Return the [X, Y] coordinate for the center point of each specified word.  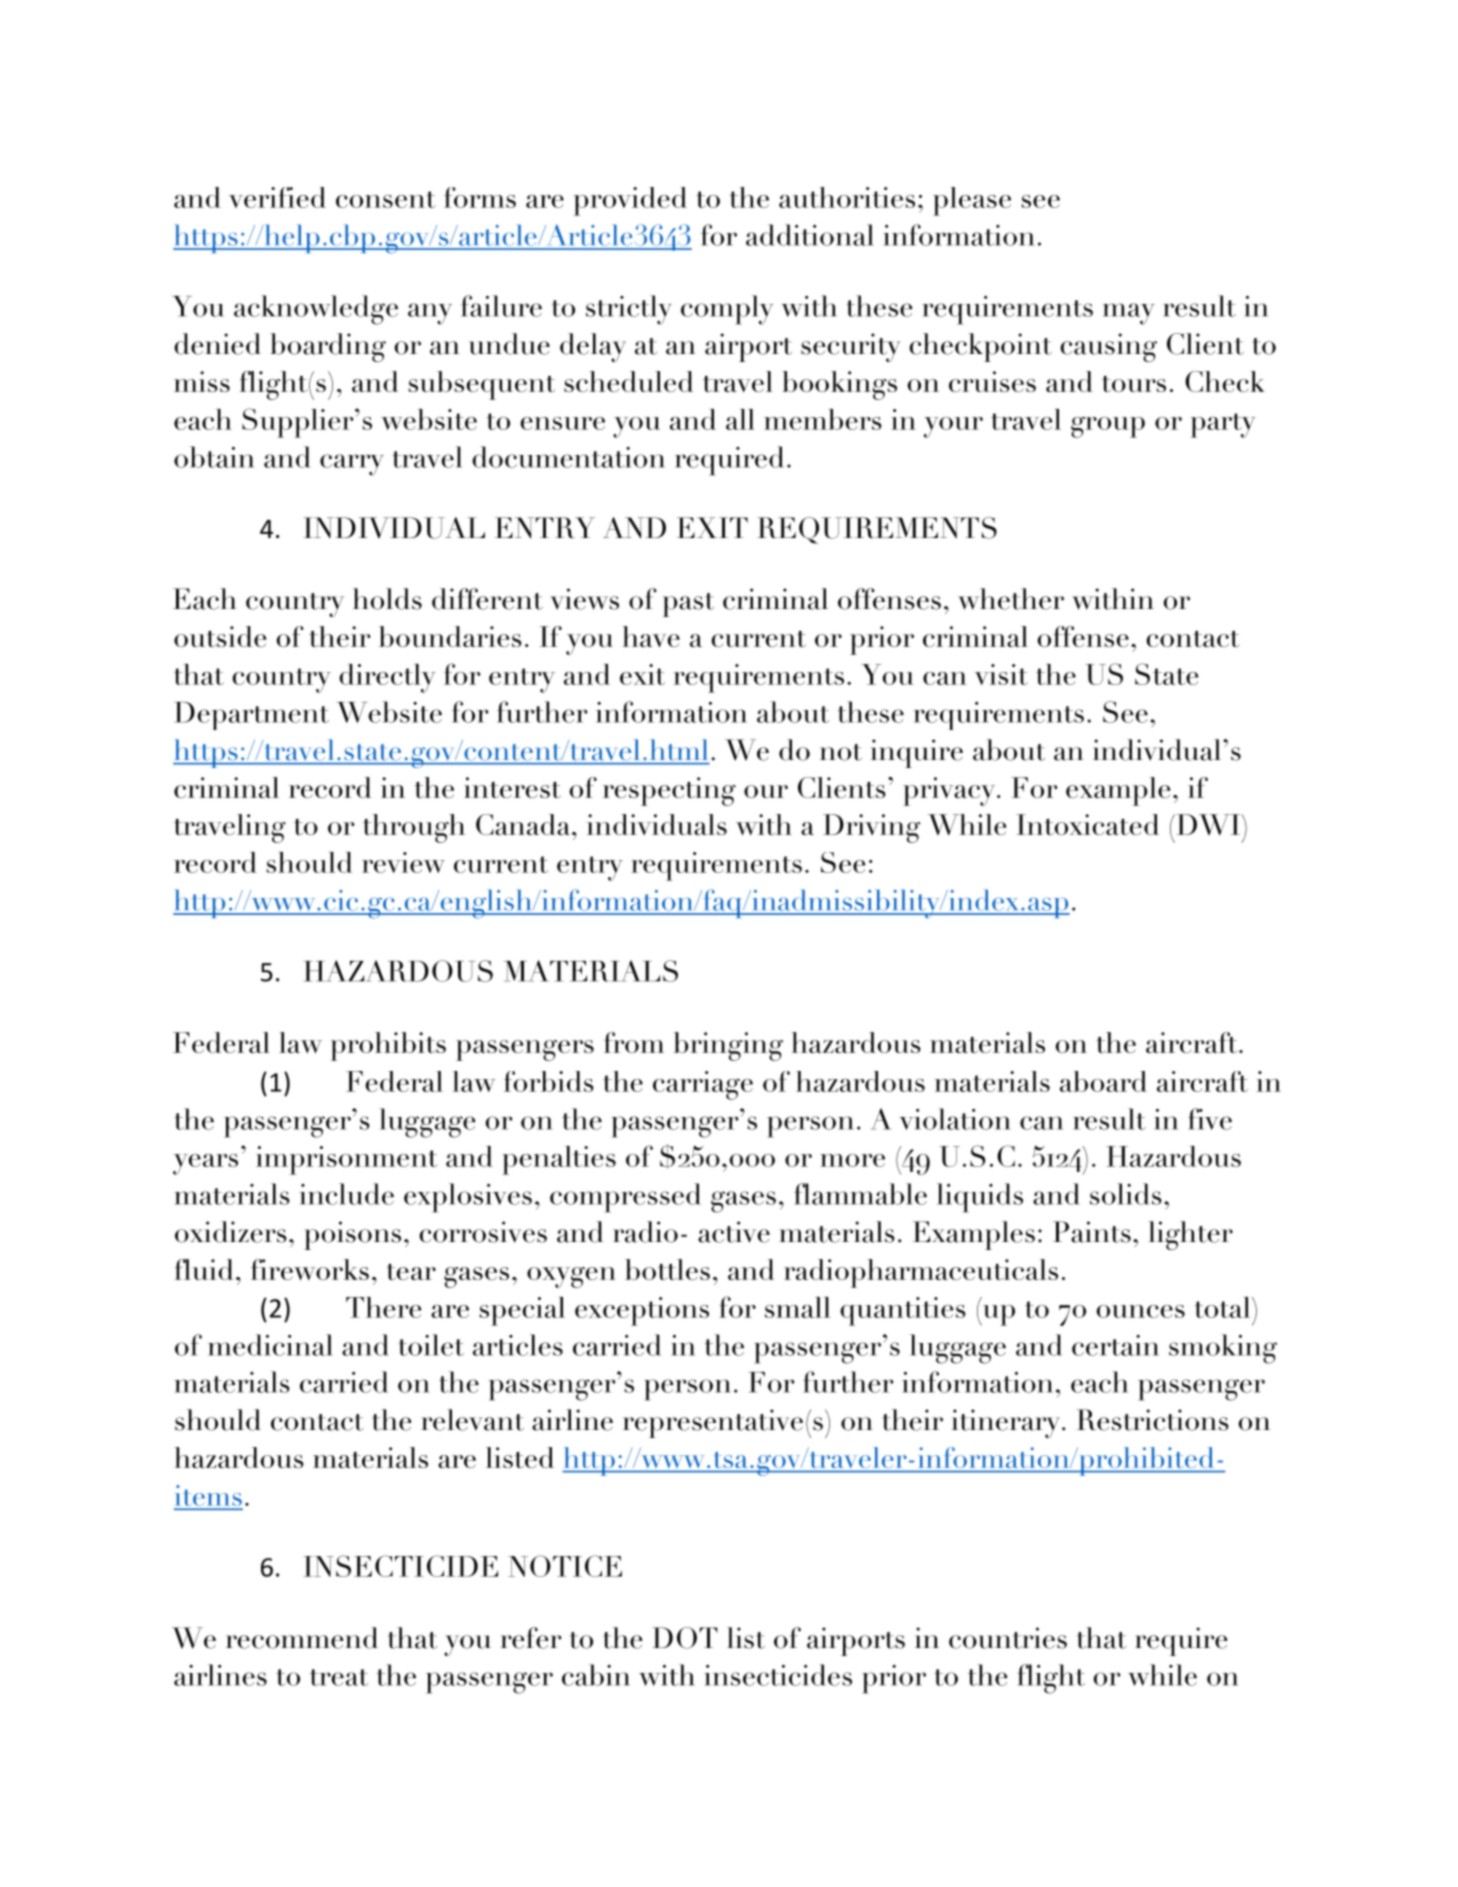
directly [387, 678]
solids [1126, 1194]
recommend [302, 1638]
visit [1001, 674]
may [1129, 314]
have [651, 637]
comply [727, 310]
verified [277, 197]
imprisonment [347, 1160]
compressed [625, 1198]
